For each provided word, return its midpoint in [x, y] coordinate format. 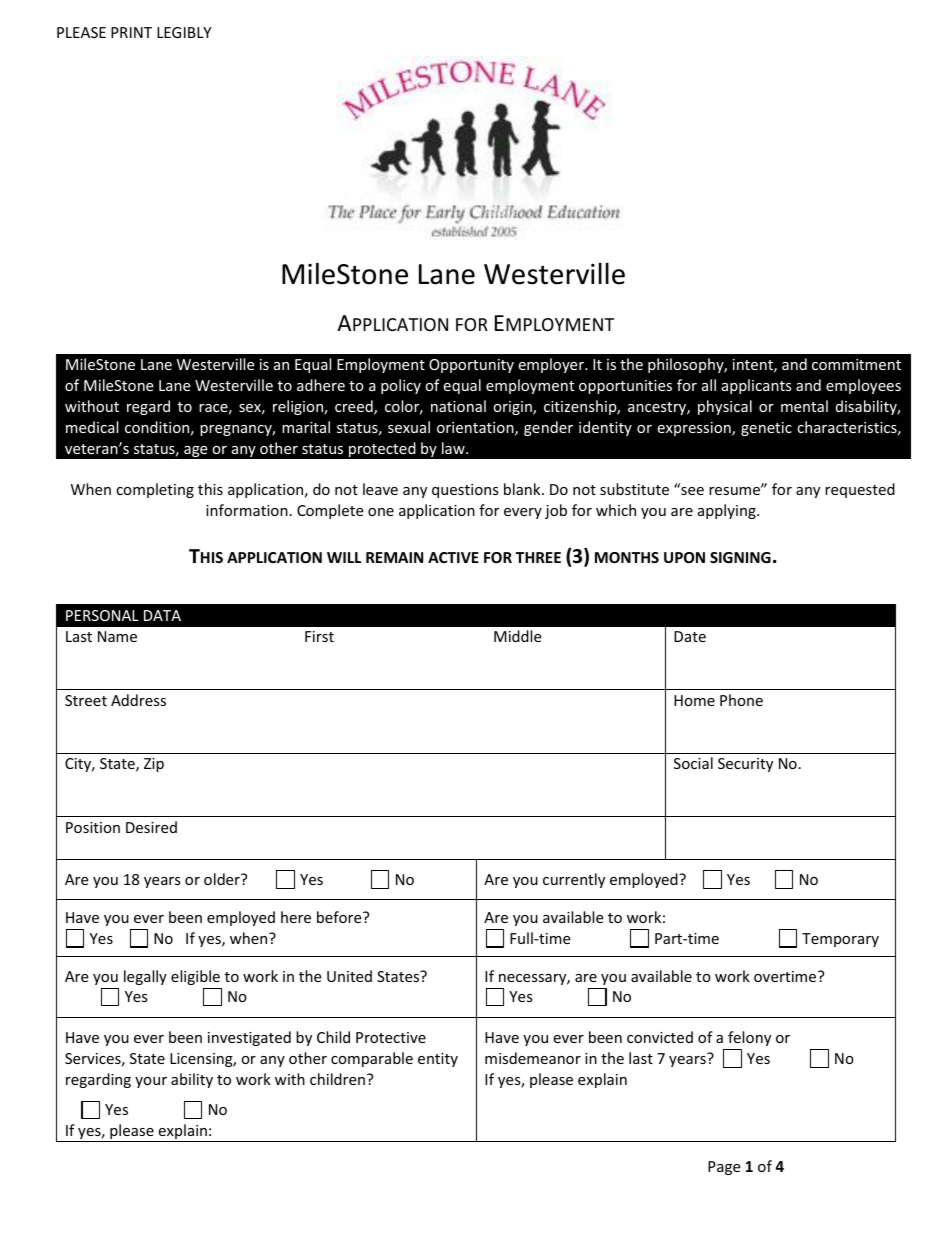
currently [574, 880]
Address [138, 700]
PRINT [131, 32]
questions [465, 491]
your [151, 1082]
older [223, 879]
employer [552, 365]
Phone [741, 700]
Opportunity [471, 366]
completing [155, 490]
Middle [517, 636]
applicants [757, 386]
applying [728, 511]
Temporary [840, 940]
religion [299, 407]
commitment [856, 364]
